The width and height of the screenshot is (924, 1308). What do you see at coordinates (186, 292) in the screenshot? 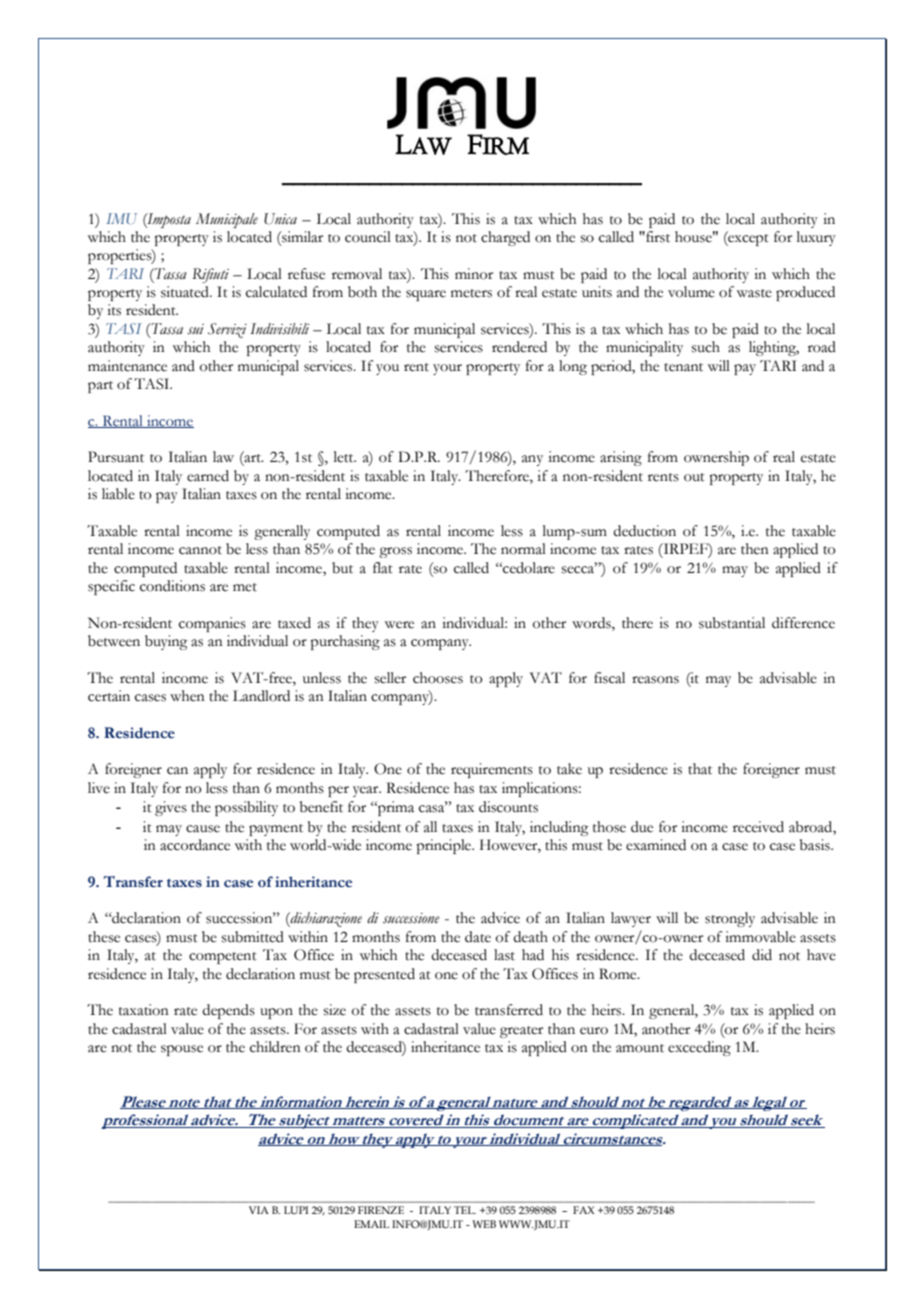
I see `situated` at bounding box center [186, 292].
